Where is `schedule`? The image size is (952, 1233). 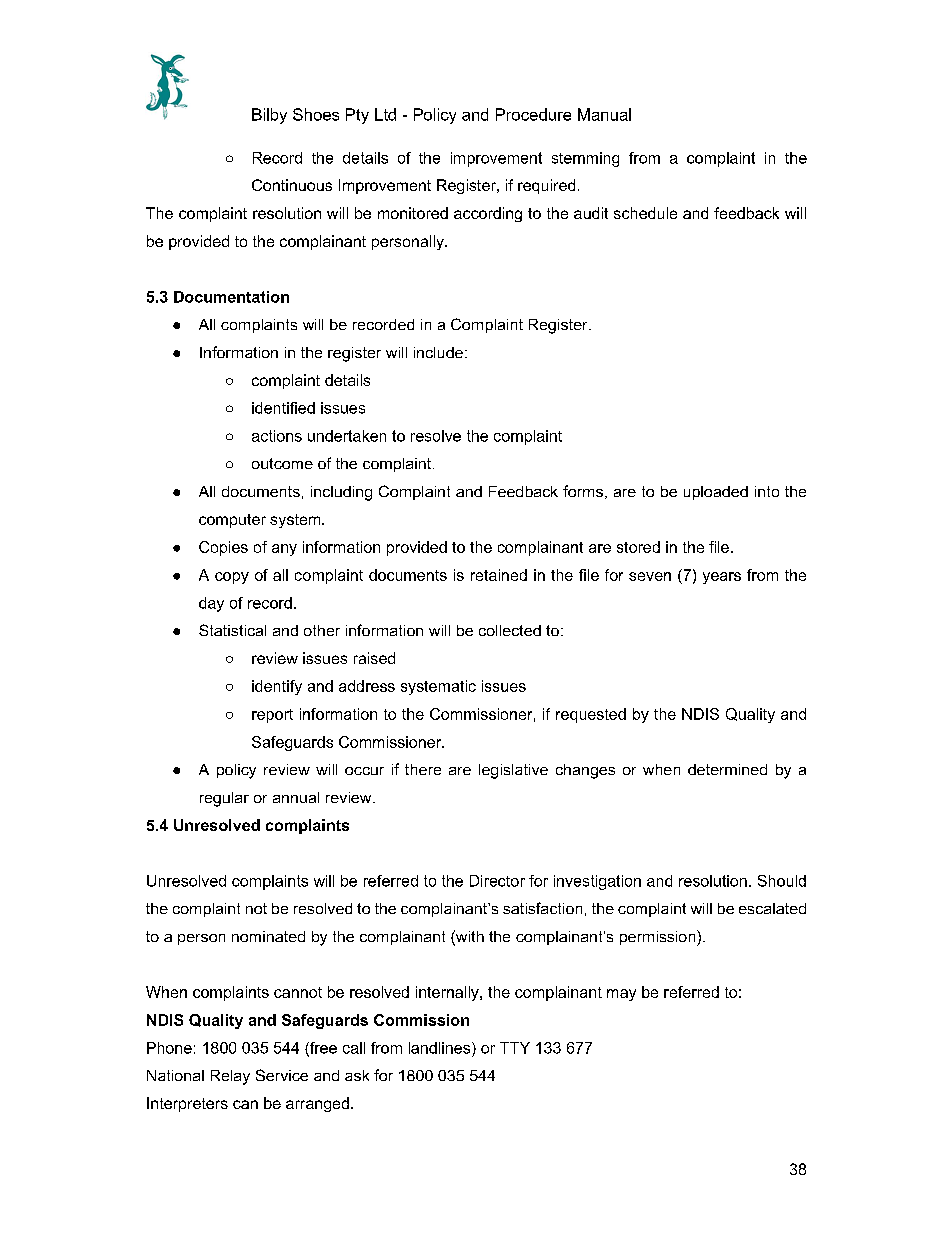
schedule is located at coordinates (645, 213).
